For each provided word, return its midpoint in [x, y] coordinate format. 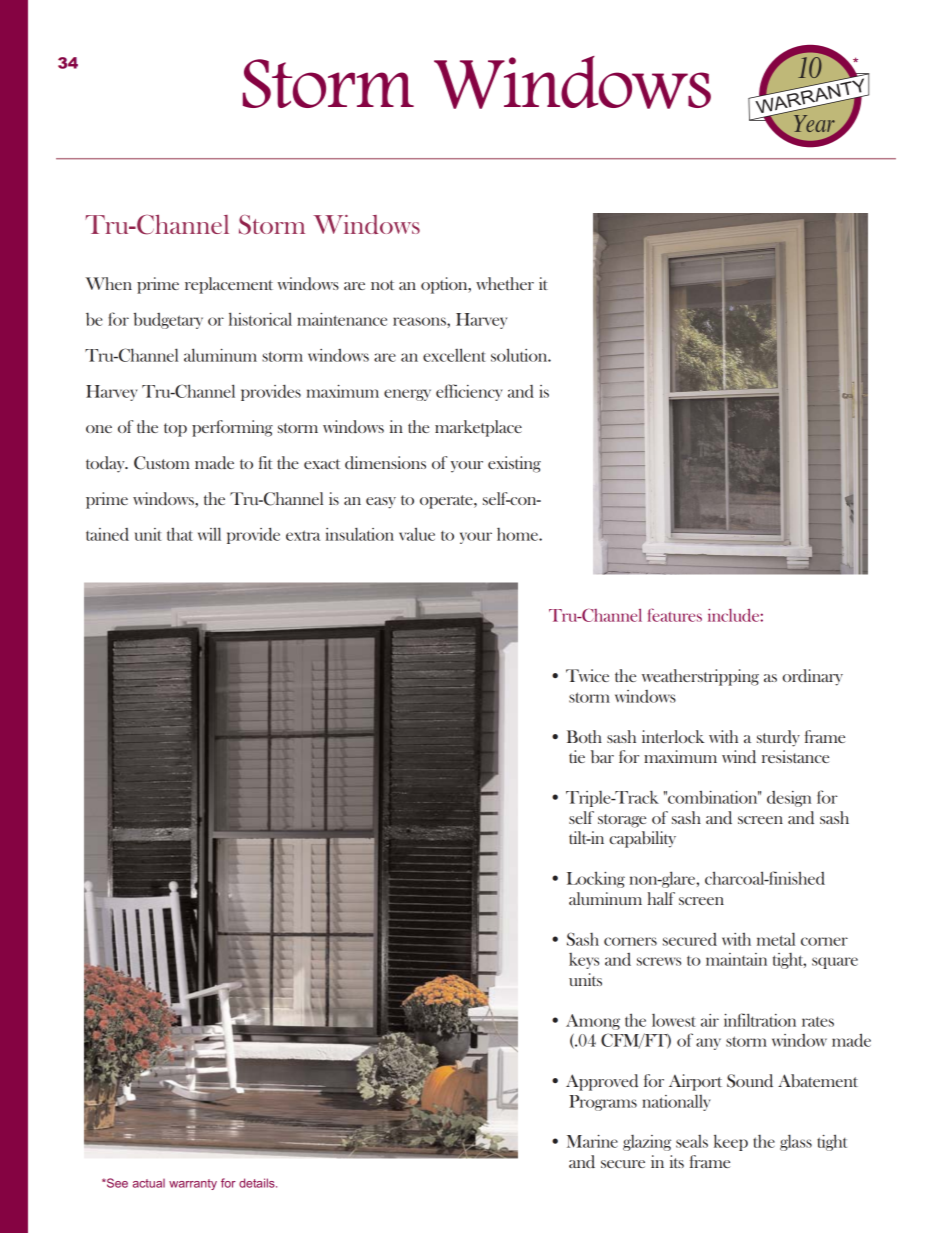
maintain [736, 959]
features [675, 615]
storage [622, 821]
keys [584, 961]
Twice [587, 675]
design [789, 799]
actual [149, 1183]
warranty [193, 1184]
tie [577, 756]
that [180, 534]
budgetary [168, 320]
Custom [162, 463]
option [445, 285]
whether [505, 283]
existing [514, 464]
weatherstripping [700, 677]
